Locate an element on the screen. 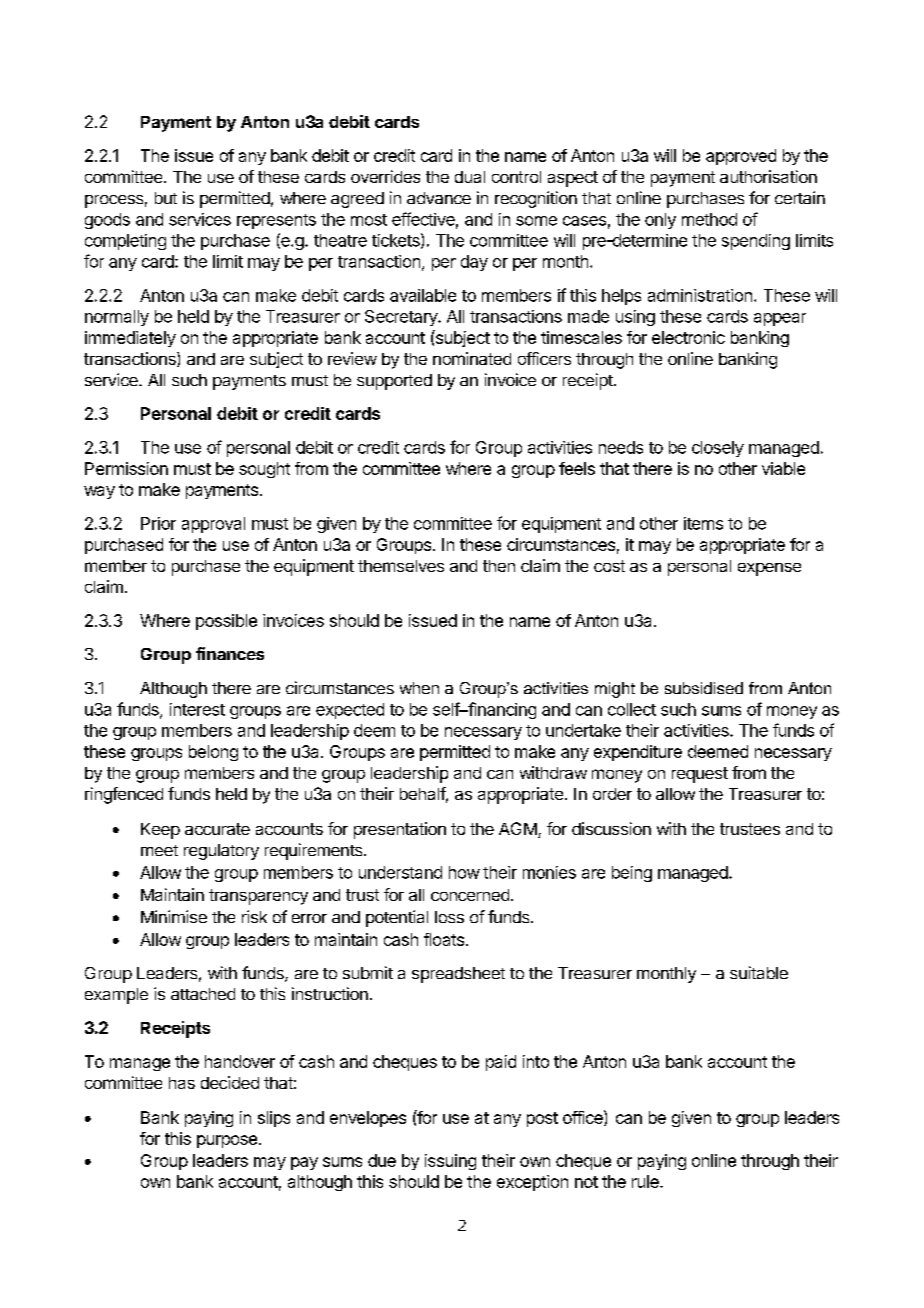 This screenshot has height=1308, width=924. request is located at coordinates (700, 775).
